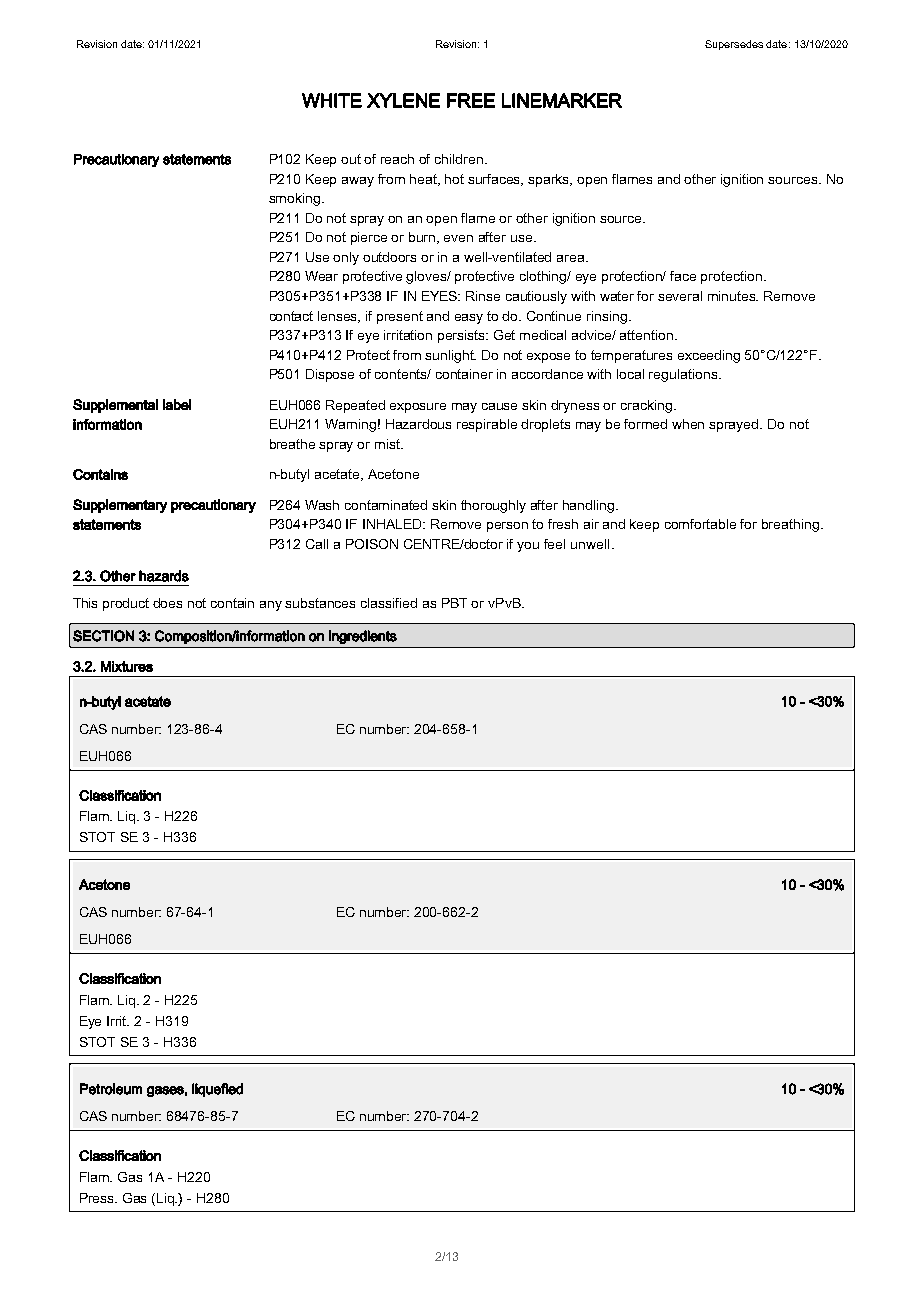  What do you see at coordinates (98, 1198) in the screenshot?
I see `Press` at bounding box center [98, 1198].
